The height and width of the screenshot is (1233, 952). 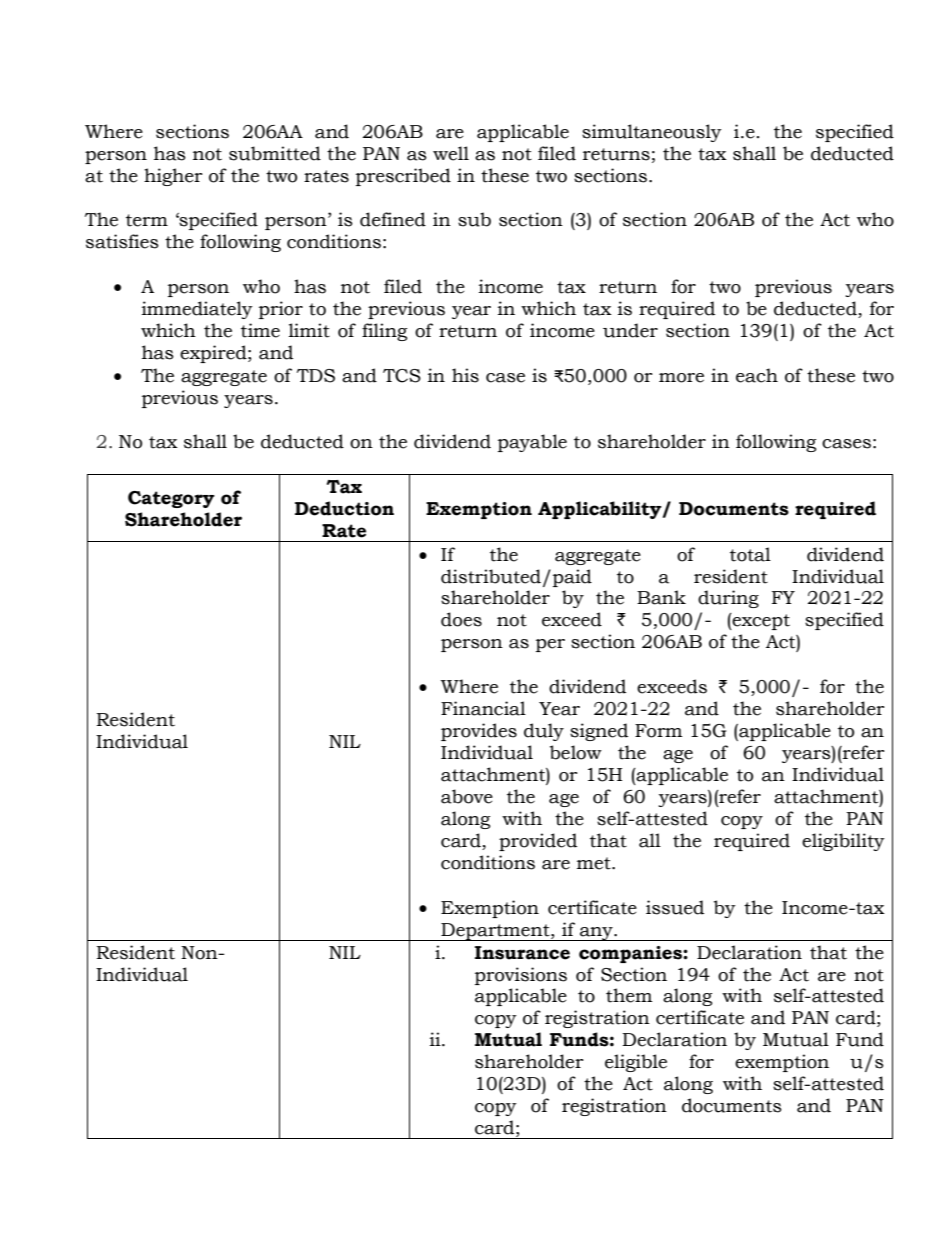 I want to click on each, so click(x=757, y=375).
